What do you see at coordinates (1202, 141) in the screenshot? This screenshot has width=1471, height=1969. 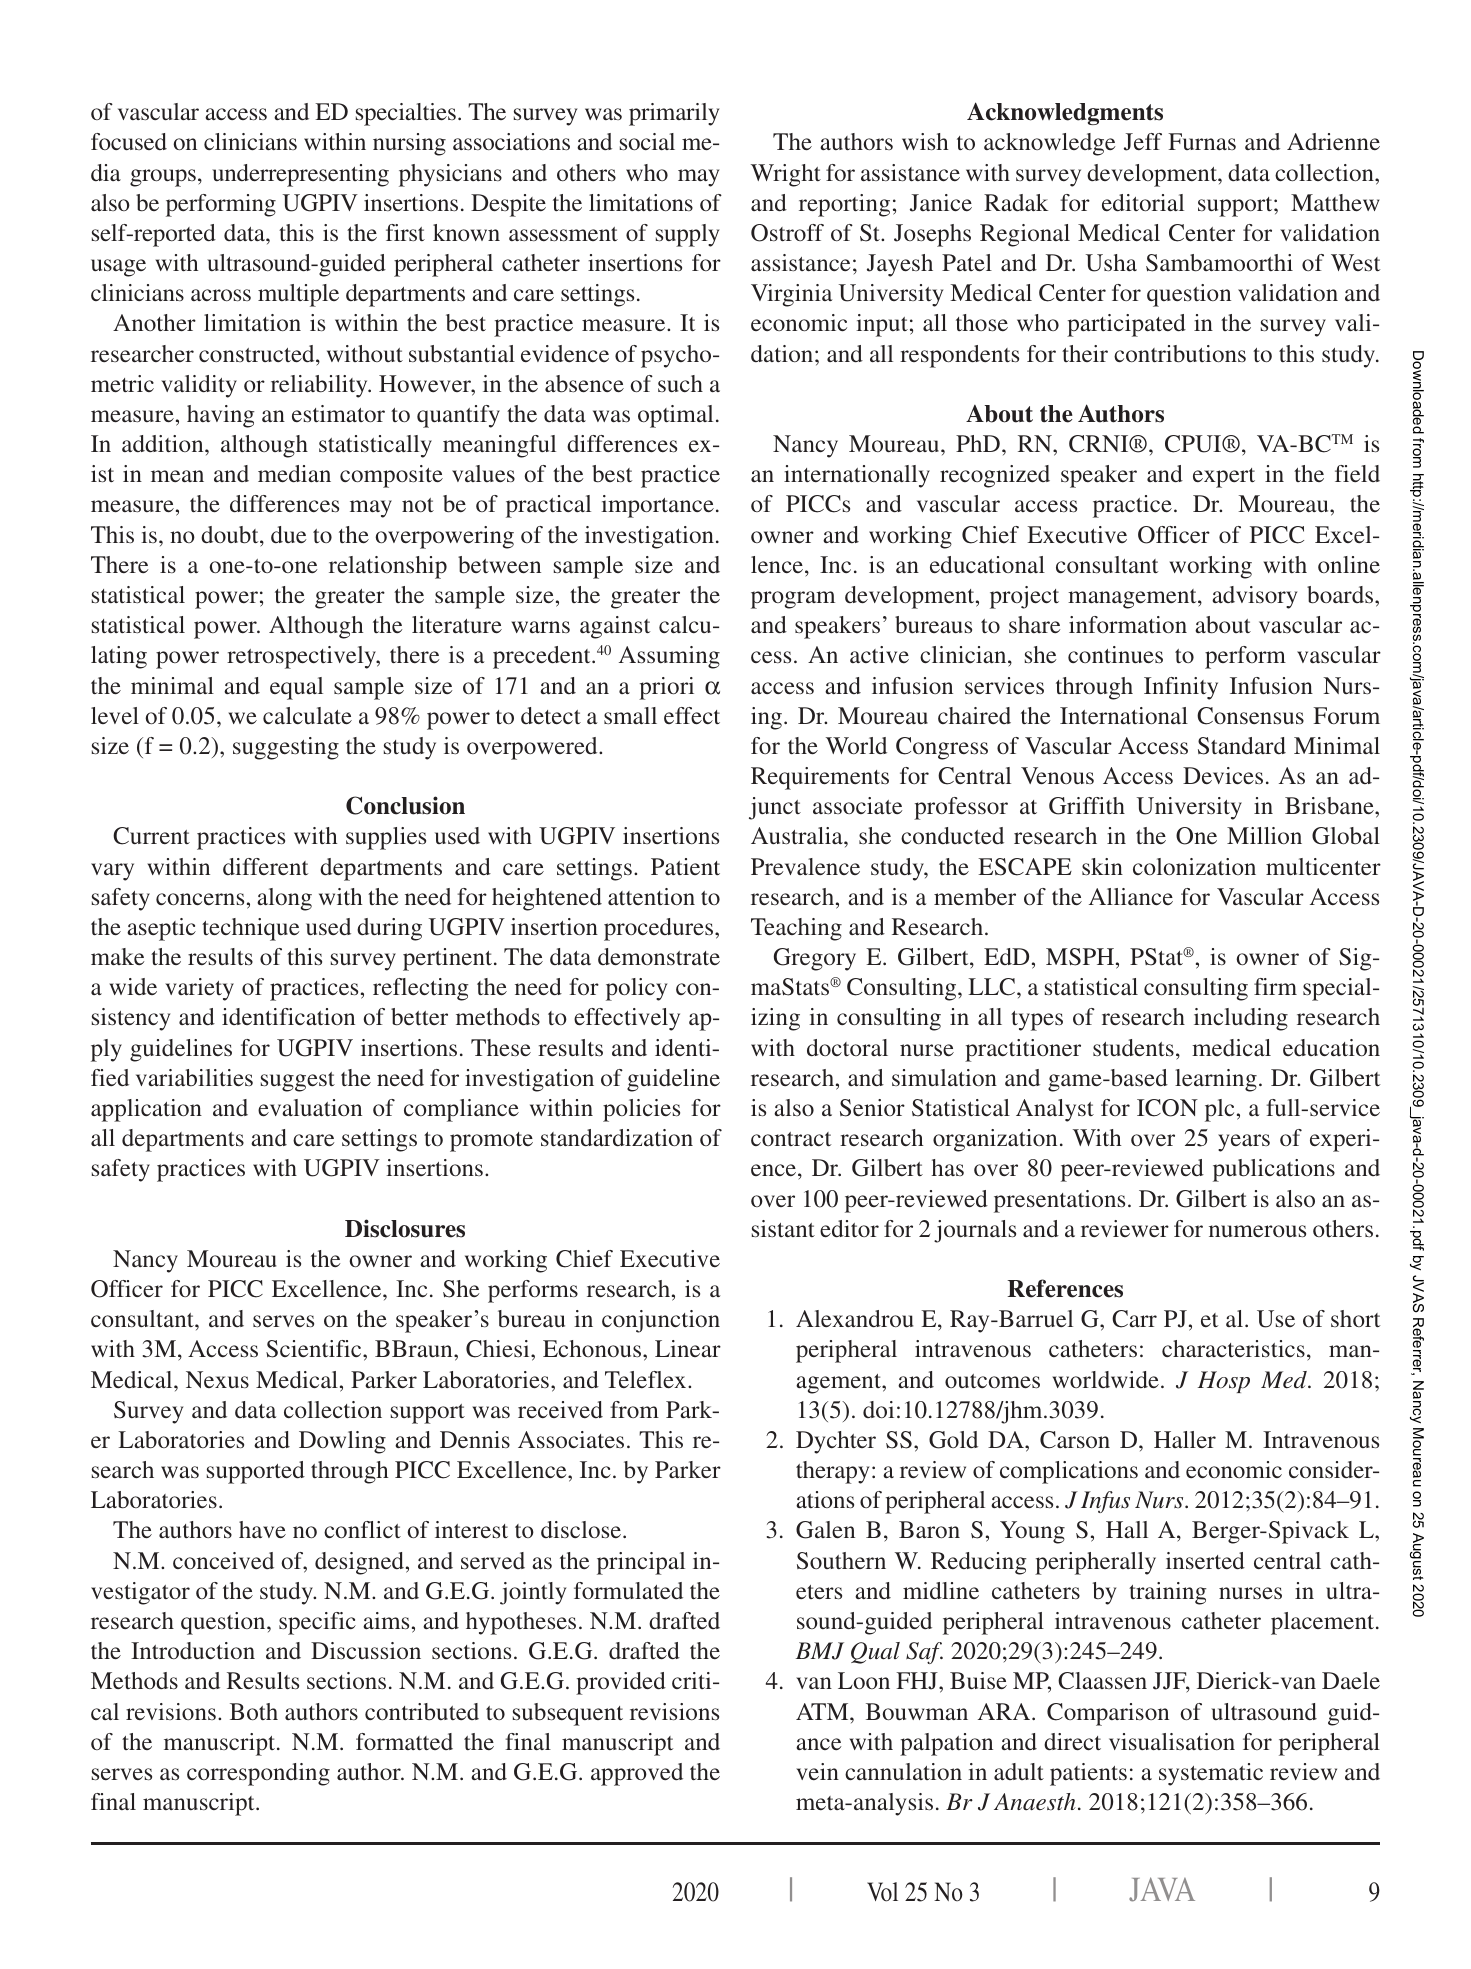 I see `Furnas` at bounding box center [1202, 141].
